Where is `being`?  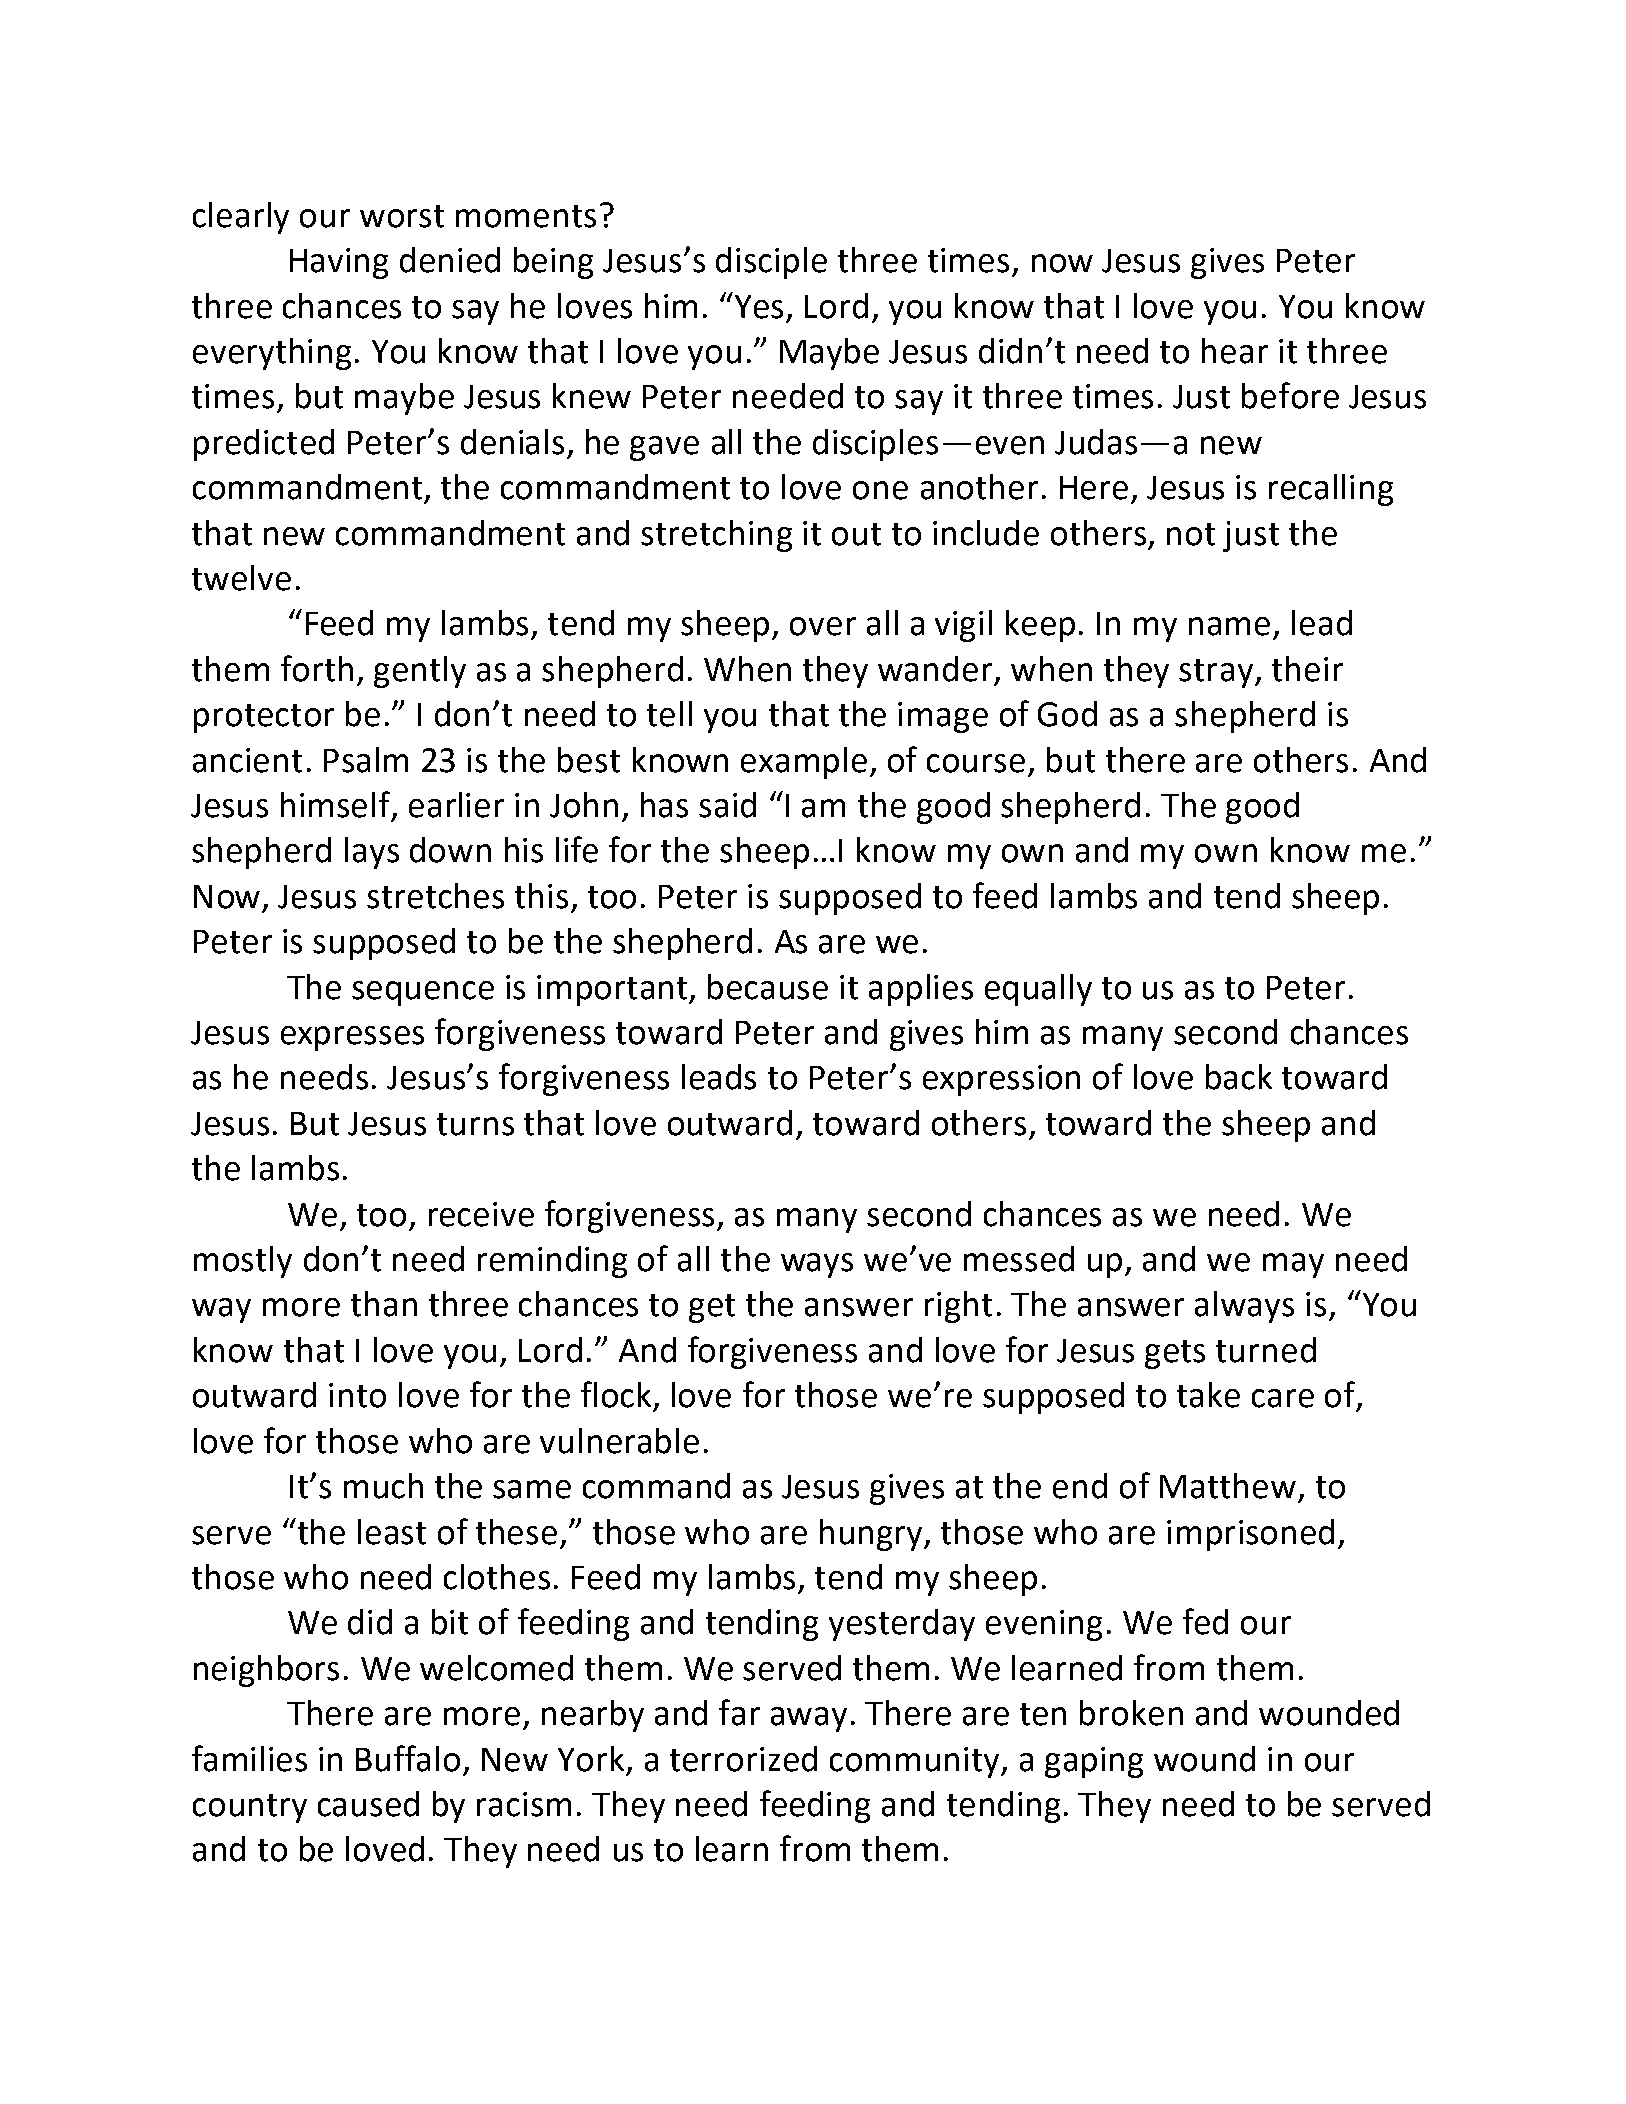 being is located at coordinates (553, 263).
